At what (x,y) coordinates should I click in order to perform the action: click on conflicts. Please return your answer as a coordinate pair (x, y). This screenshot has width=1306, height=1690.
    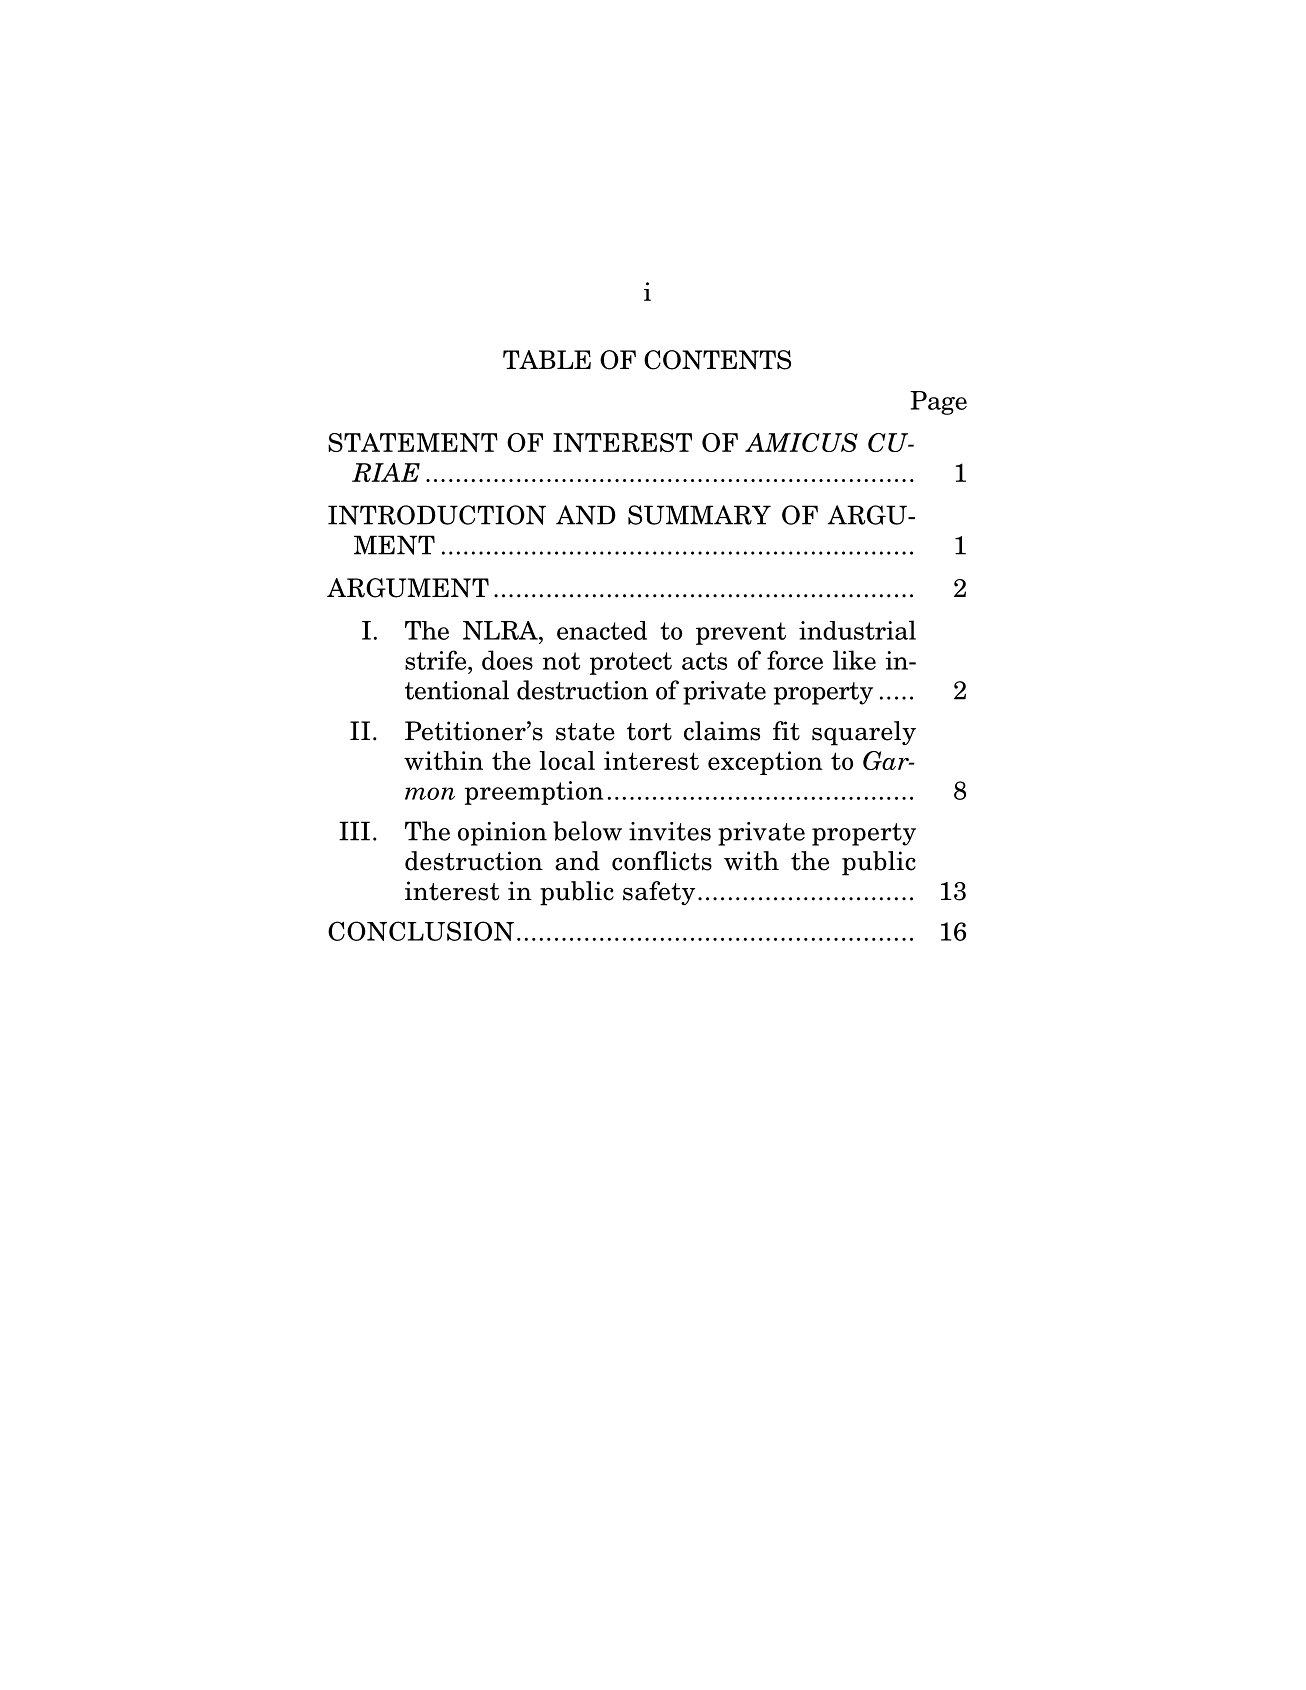
    Looking at the image, I should click on (662, 861).
